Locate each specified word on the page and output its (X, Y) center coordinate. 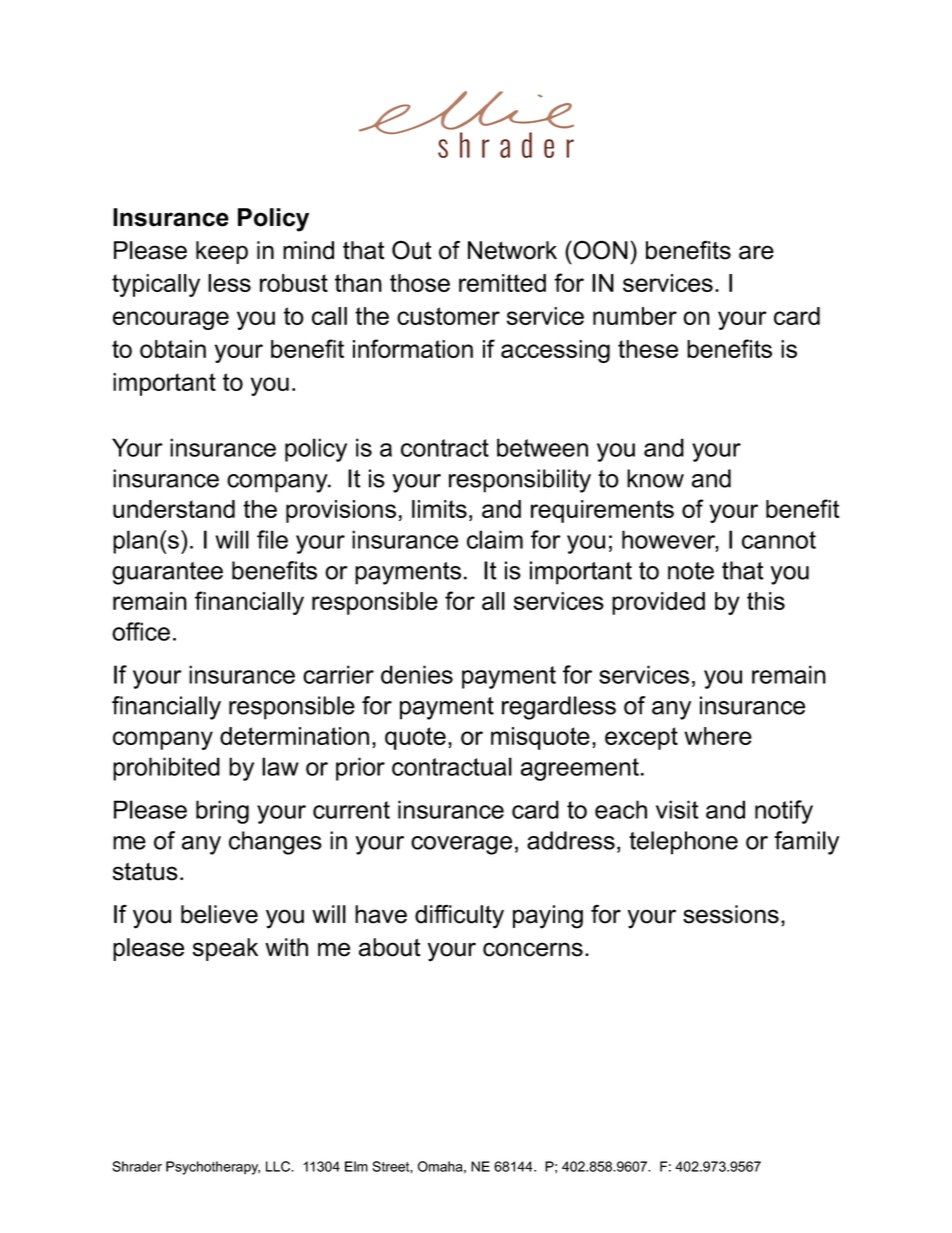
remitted (502, 283)
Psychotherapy (213, 1168)
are (756, 252)
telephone (683, 843)
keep (222, 252)
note (691, 571)
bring (222, 812)
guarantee (167, 573)
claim (495, 539)
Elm (356, 1166)
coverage (461, 845)
